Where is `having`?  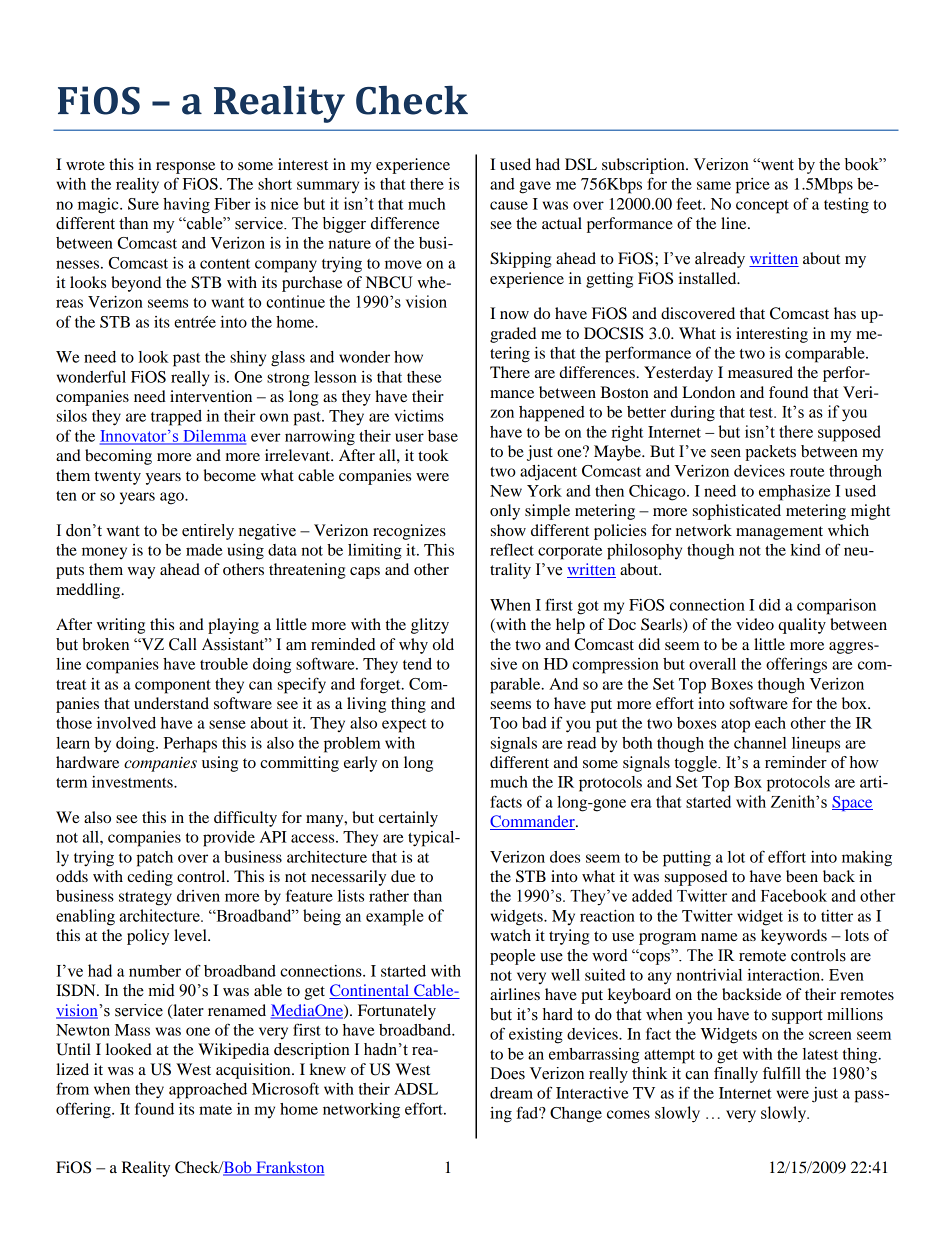
having is located at coordinates (186, 206).
